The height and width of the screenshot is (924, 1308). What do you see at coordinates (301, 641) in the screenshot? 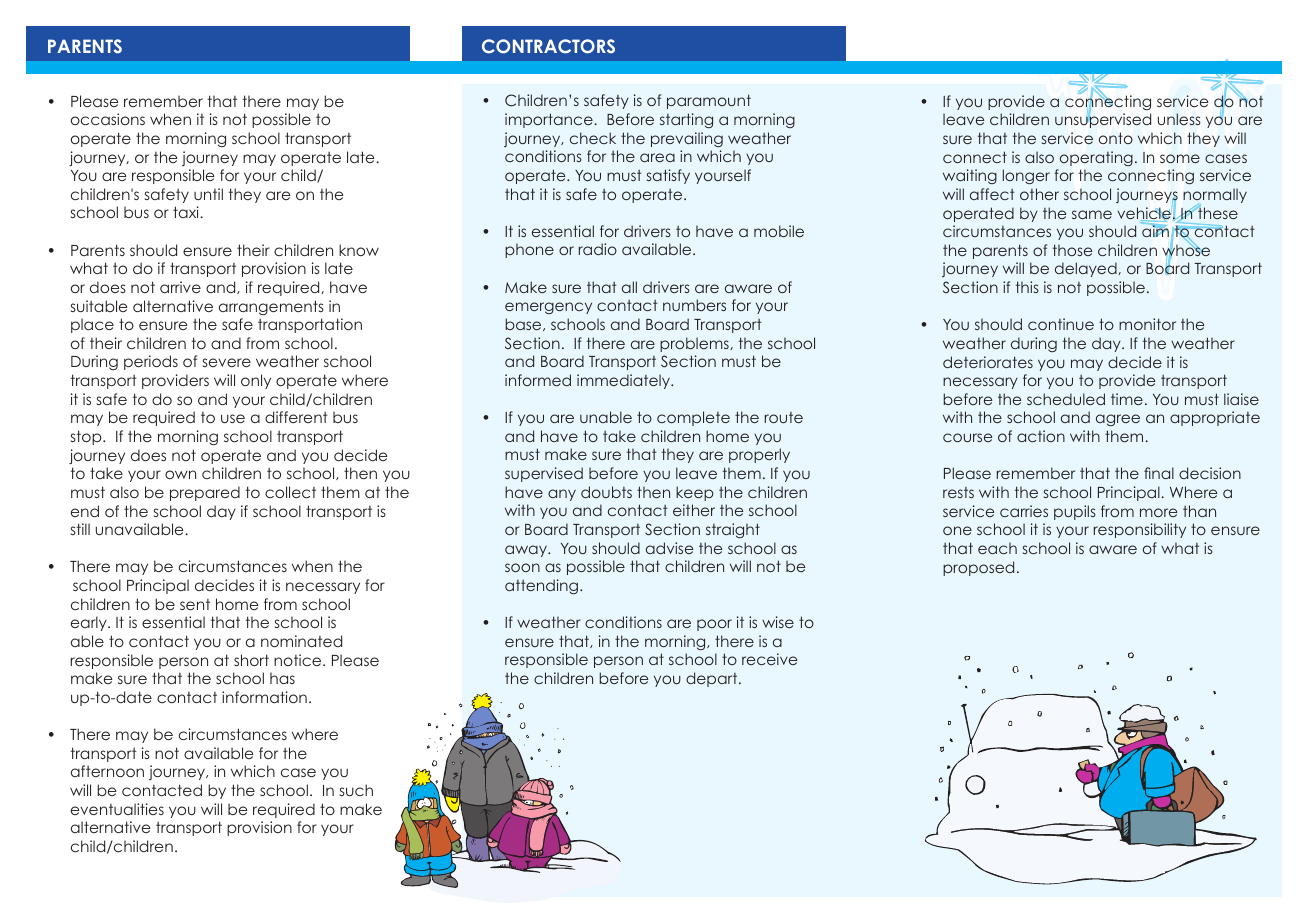
I see `nominated` at bounding box center [301, 641].
